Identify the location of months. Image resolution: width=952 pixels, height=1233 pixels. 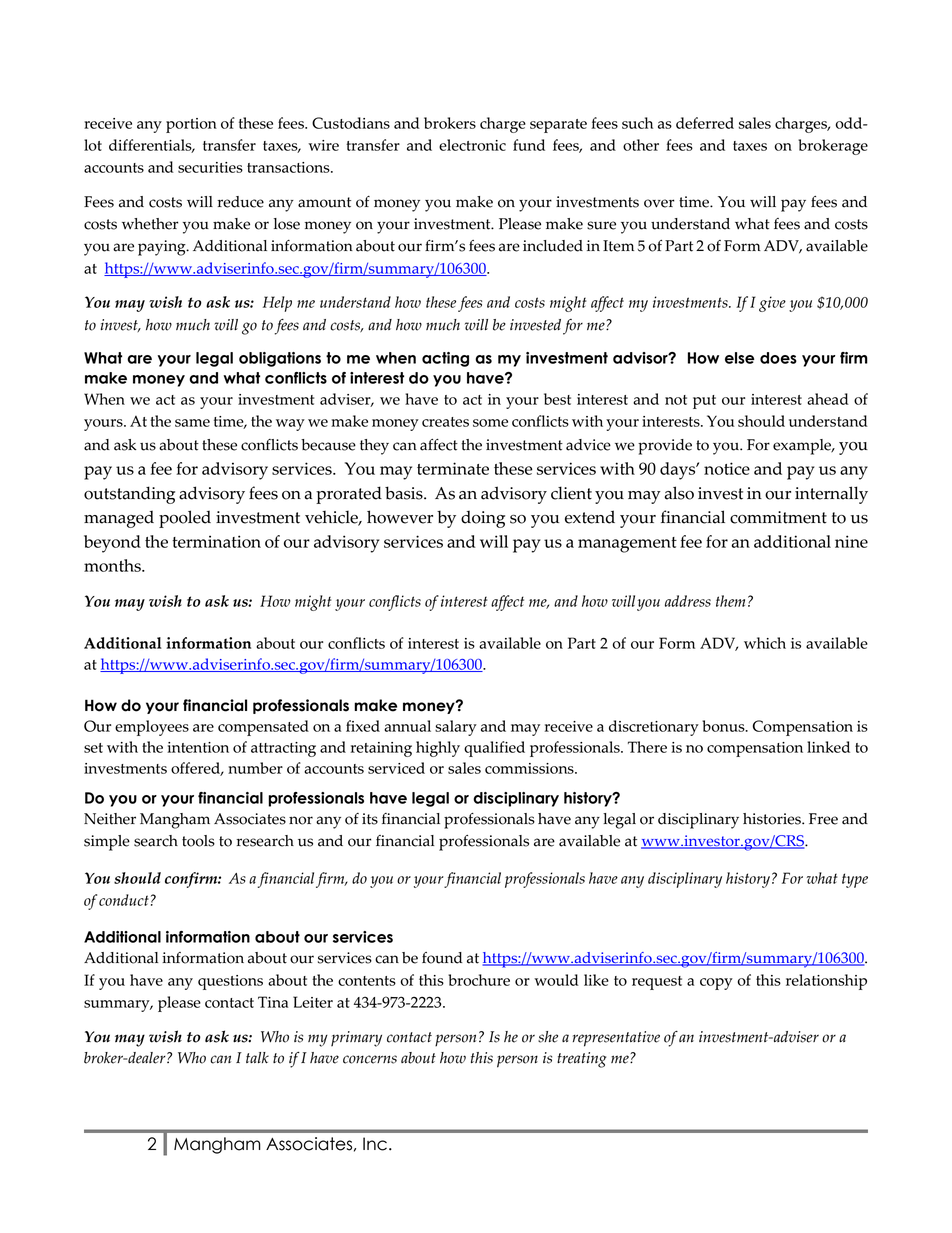
(113, 565).
